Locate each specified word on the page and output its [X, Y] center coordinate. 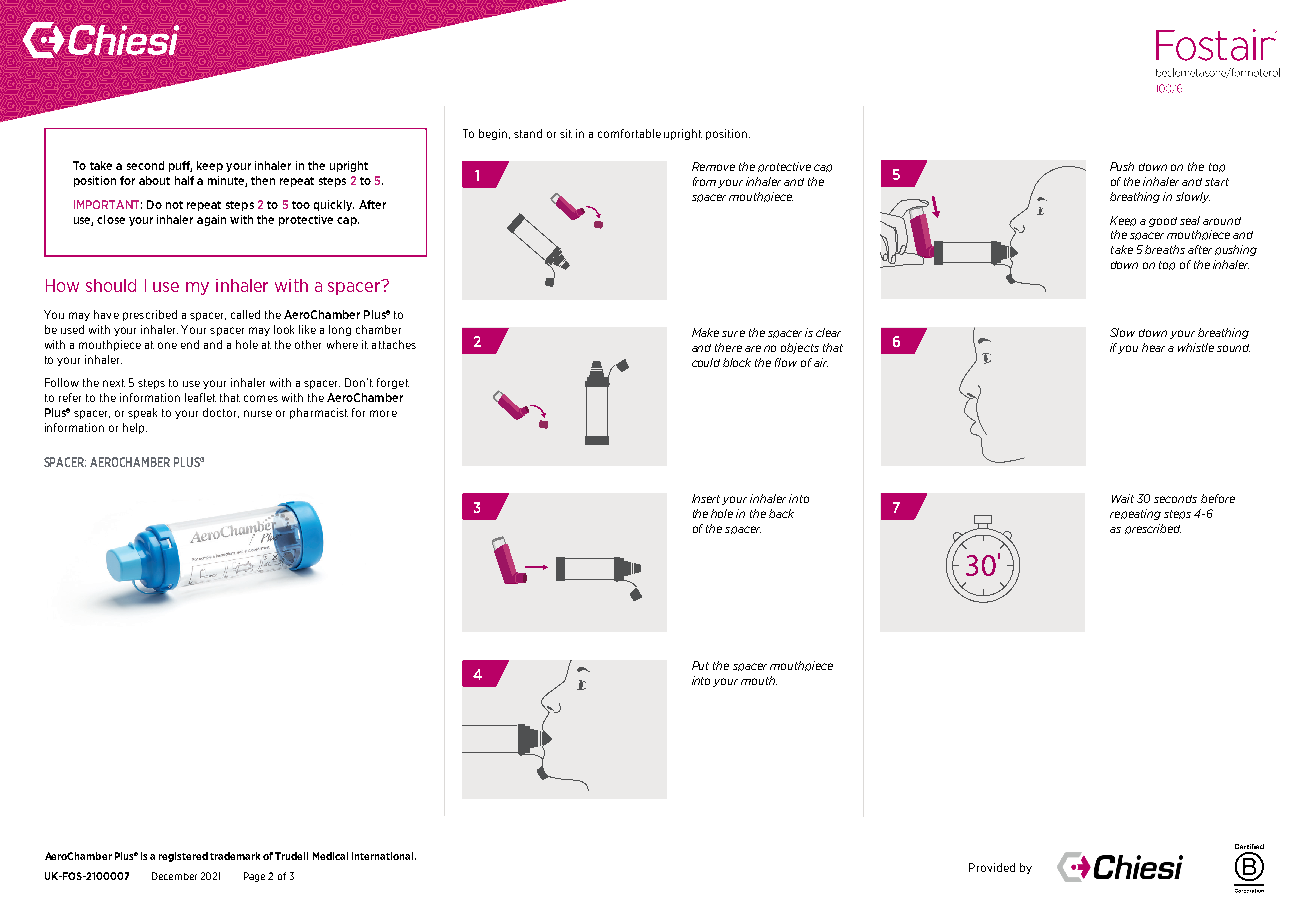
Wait [1123, 498]
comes [261, 398]
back [781, 513]
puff [180, 166]
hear [1153, 347]
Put [700, 665]
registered [183, 857]
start [1217, 182]
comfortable [629, 133]
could [706, 362]
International [382, 856]
